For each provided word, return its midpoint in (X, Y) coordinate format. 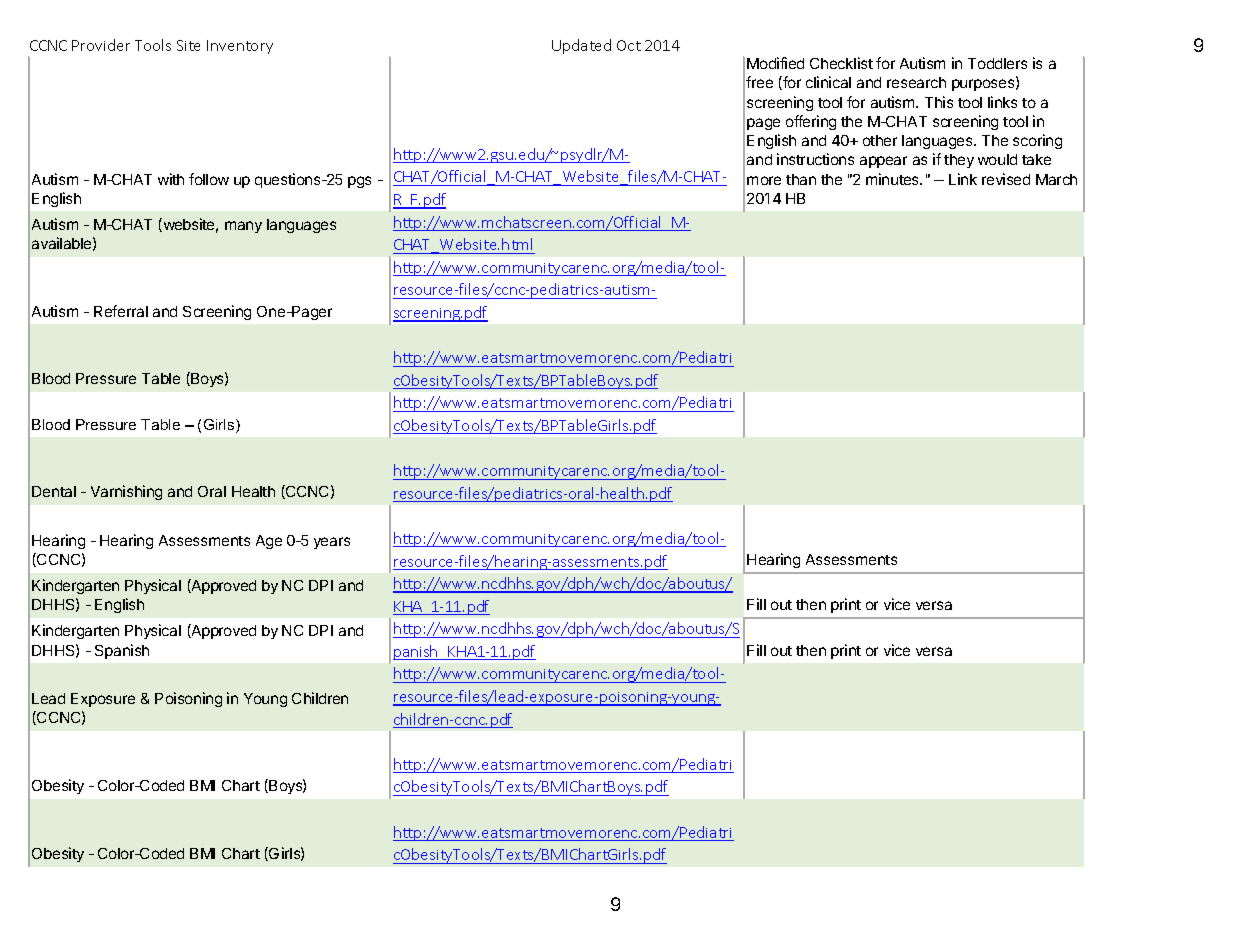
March (1056, 179)
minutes (894, 179)
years (332, 543)
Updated (581, 46)
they (959, 161)
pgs (359, 182)
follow (209, 179)
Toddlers (997, 63)
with (171, 179)
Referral (121, 311)
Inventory (240, 47)
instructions (815, 159)
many (243, 227)
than (801, 179)
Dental (54, 491)
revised (1006, 179)
